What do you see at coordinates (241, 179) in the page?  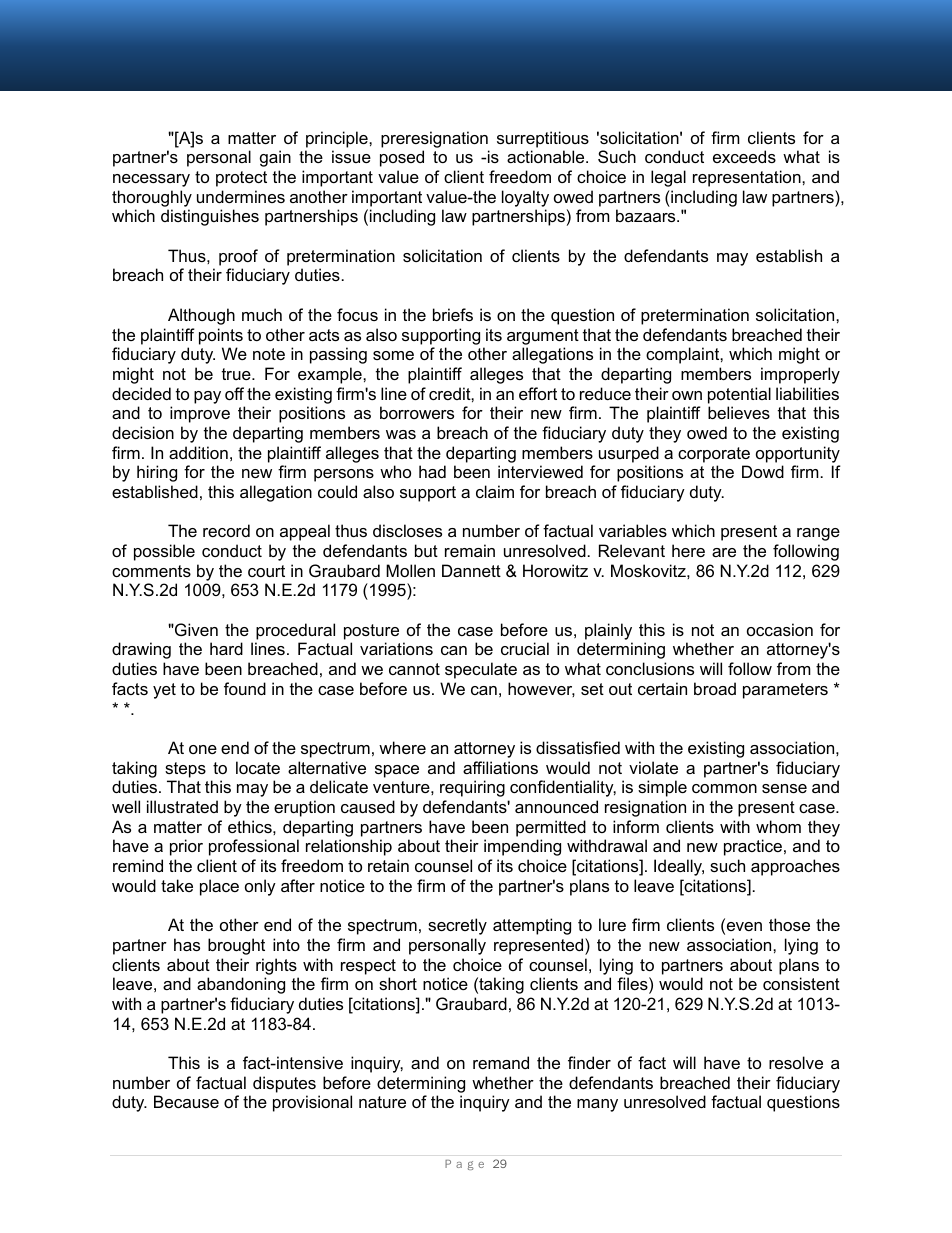 I see `protect` at bounding box center [241, 179].
